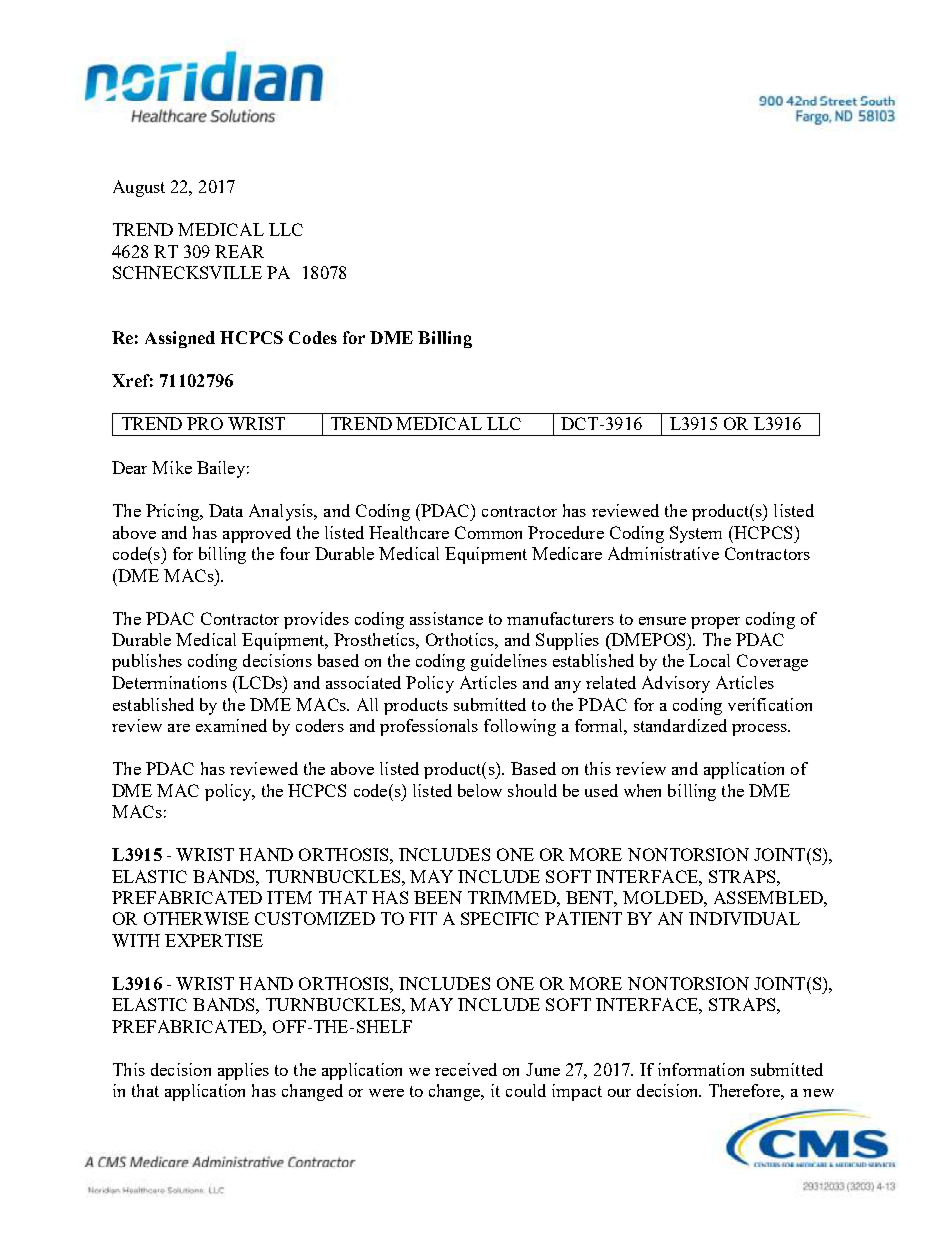 This screenshot has height=1233, width=952. Describe the element at coordinates (139, 188) in the screenshot. I see `August` at that location.
